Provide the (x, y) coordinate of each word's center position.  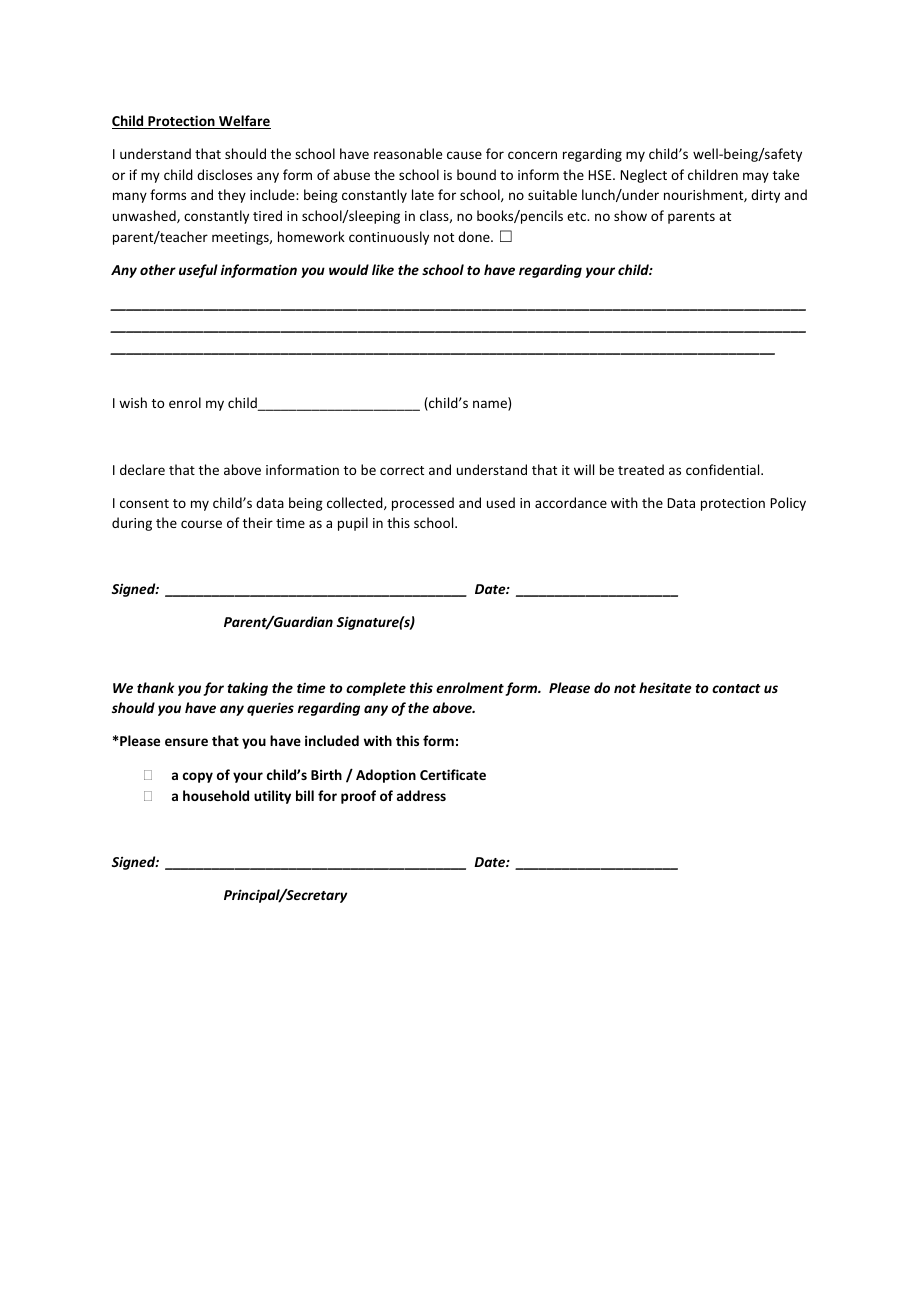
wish (133, 402)
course (201, 524)
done (475, 236)
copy (198, 777)
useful (198, 271)
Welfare (244, 122)
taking (247, 689)
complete (376, 689)
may (756, 177)
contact (736, 688)
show (630, 215)
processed (423, 504)
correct (402, 470)
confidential (724, 469)
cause (464, 155)
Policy (788, 504)
